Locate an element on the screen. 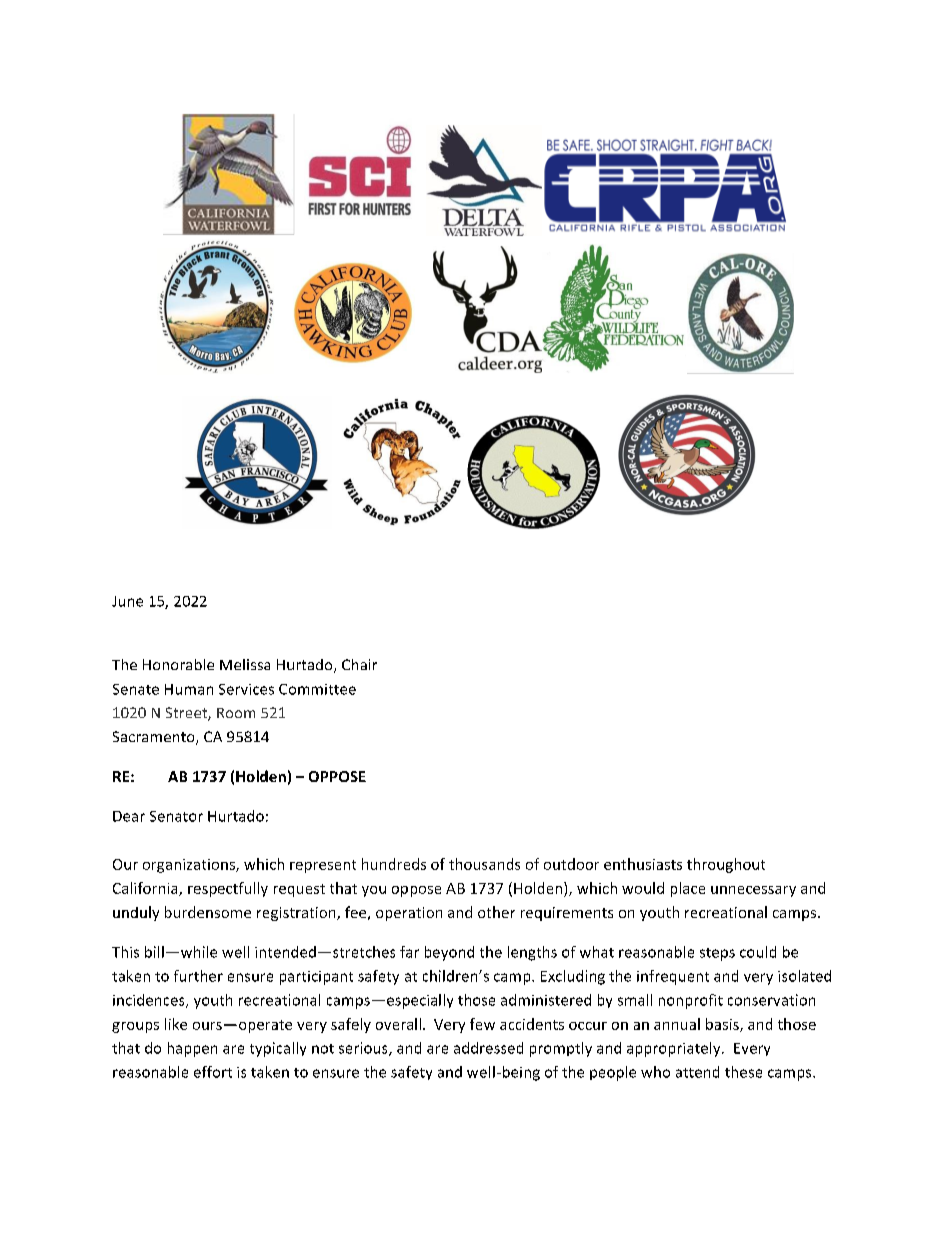  throughout is located at coordinates (726, 865).
